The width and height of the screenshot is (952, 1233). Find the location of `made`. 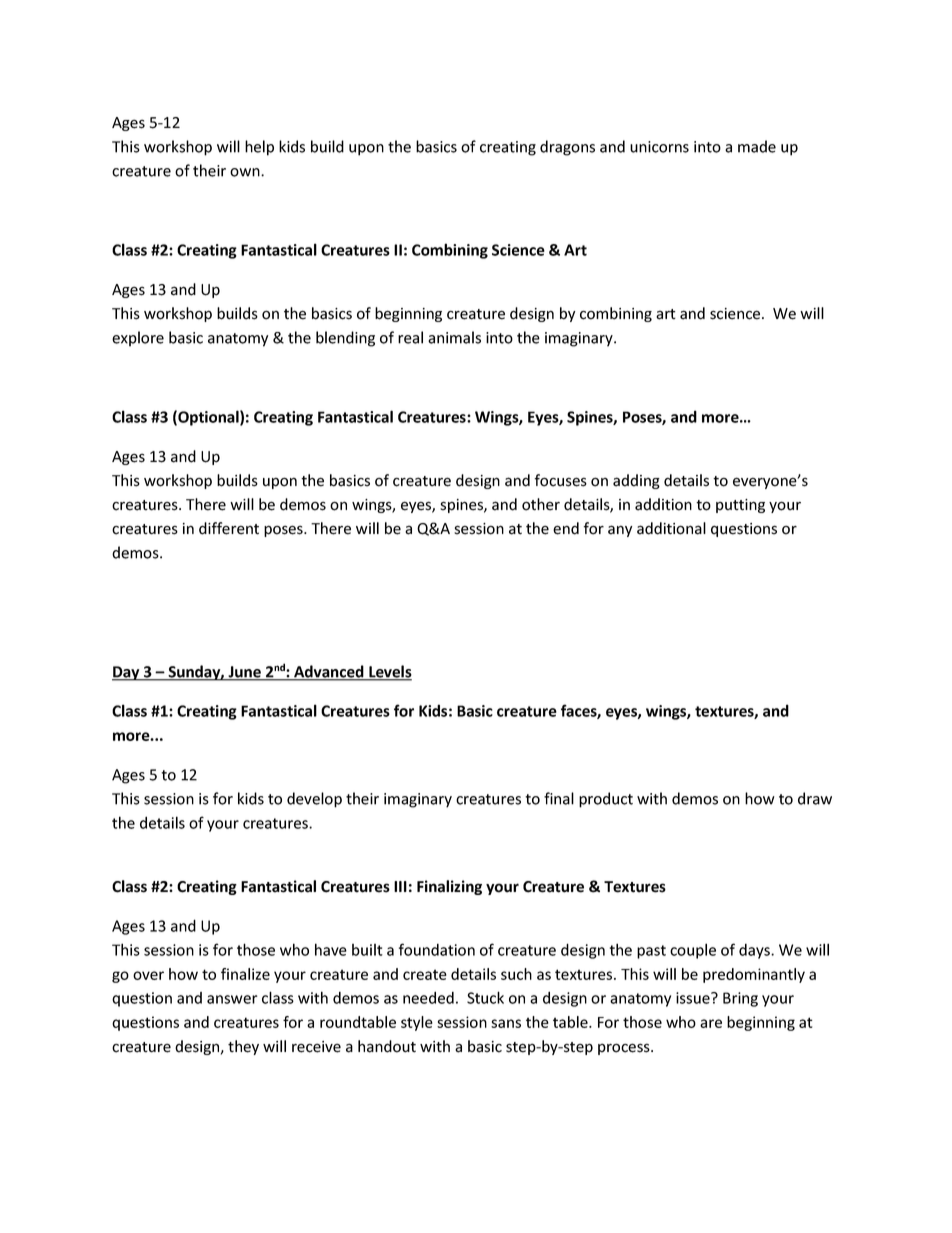

made is located at coordinates (757, 146).
